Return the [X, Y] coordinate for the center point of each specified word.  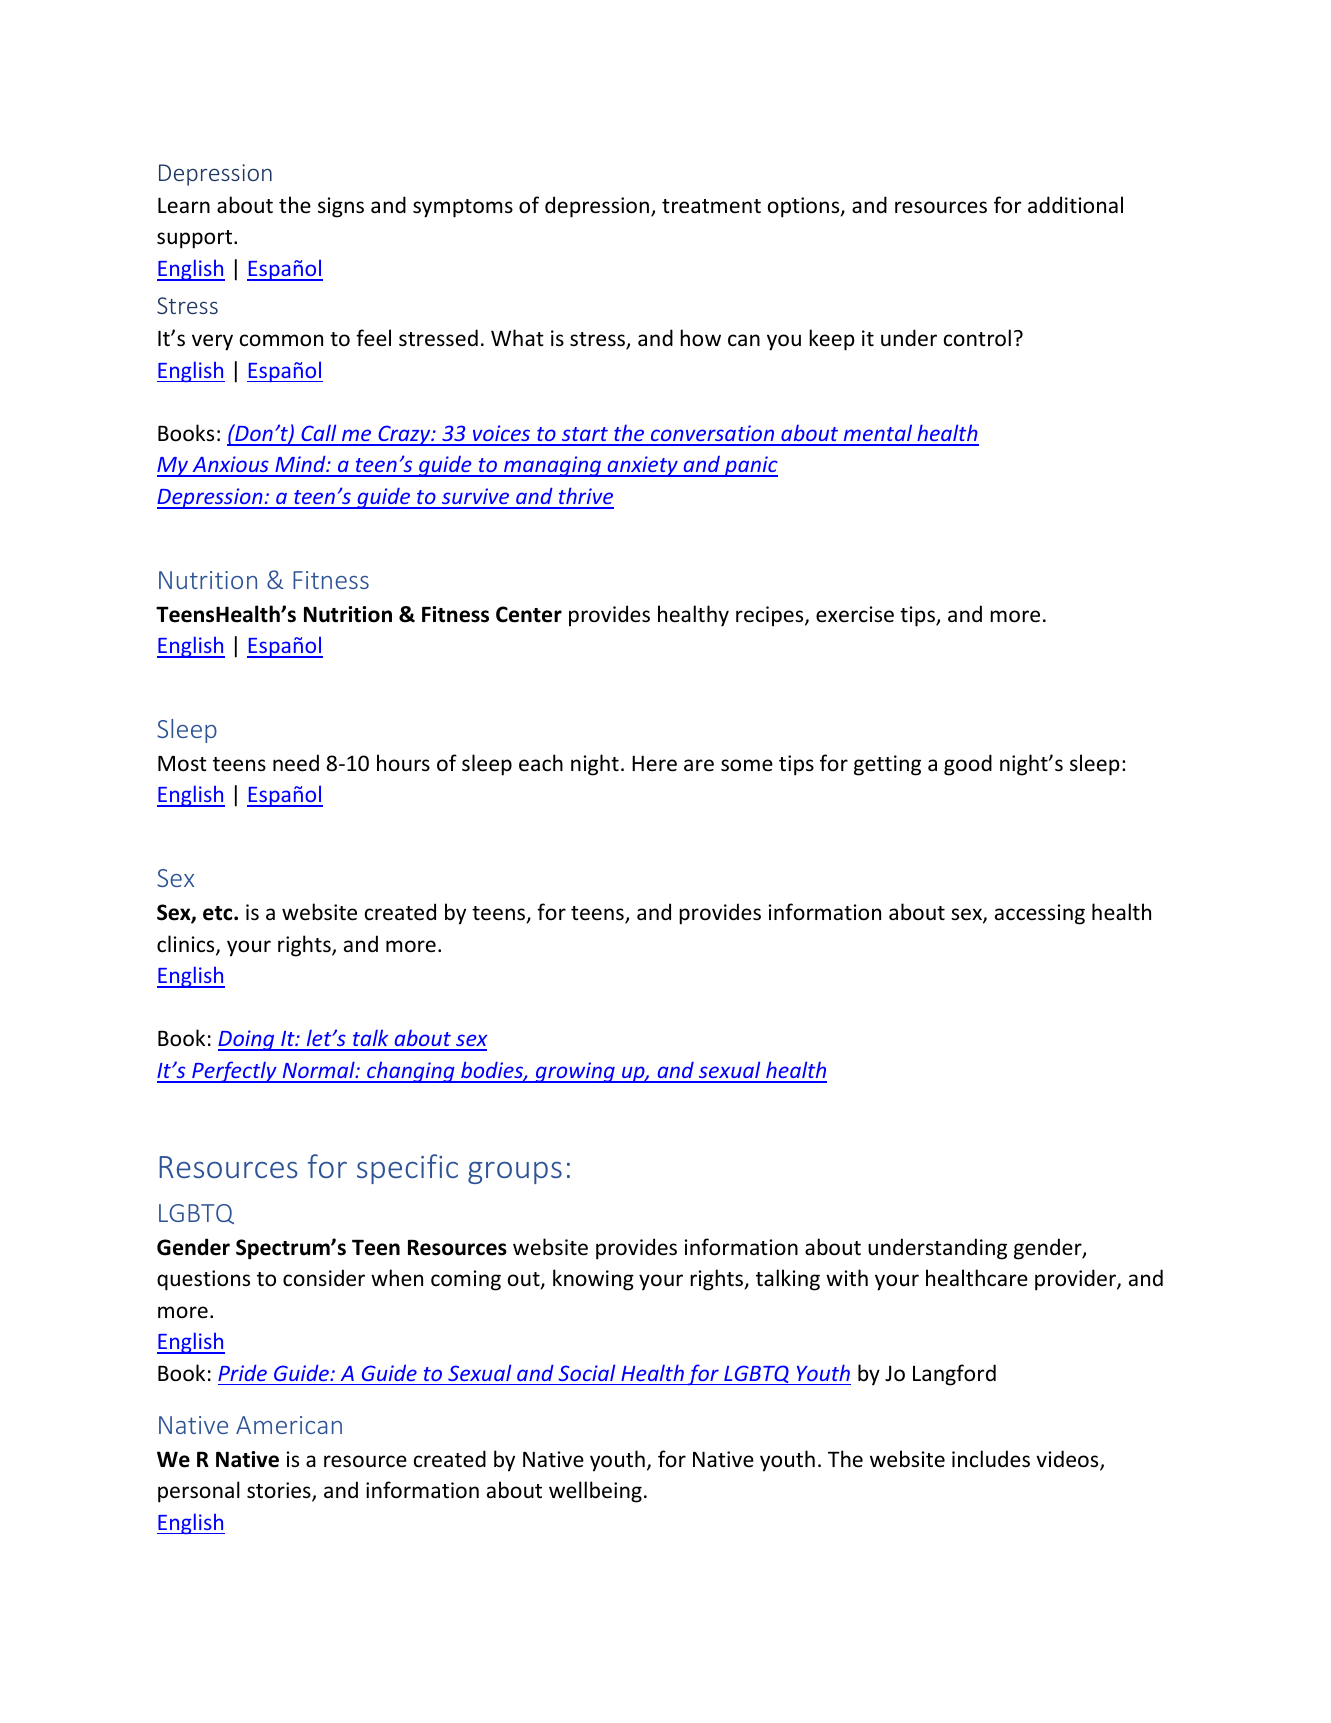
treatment [711, 206]
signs [341, 207]
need [296, 763]
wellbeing [595, 1492]
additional [1075, 205]
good [968, 765]
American [289, 1425]
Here [654, 763]
